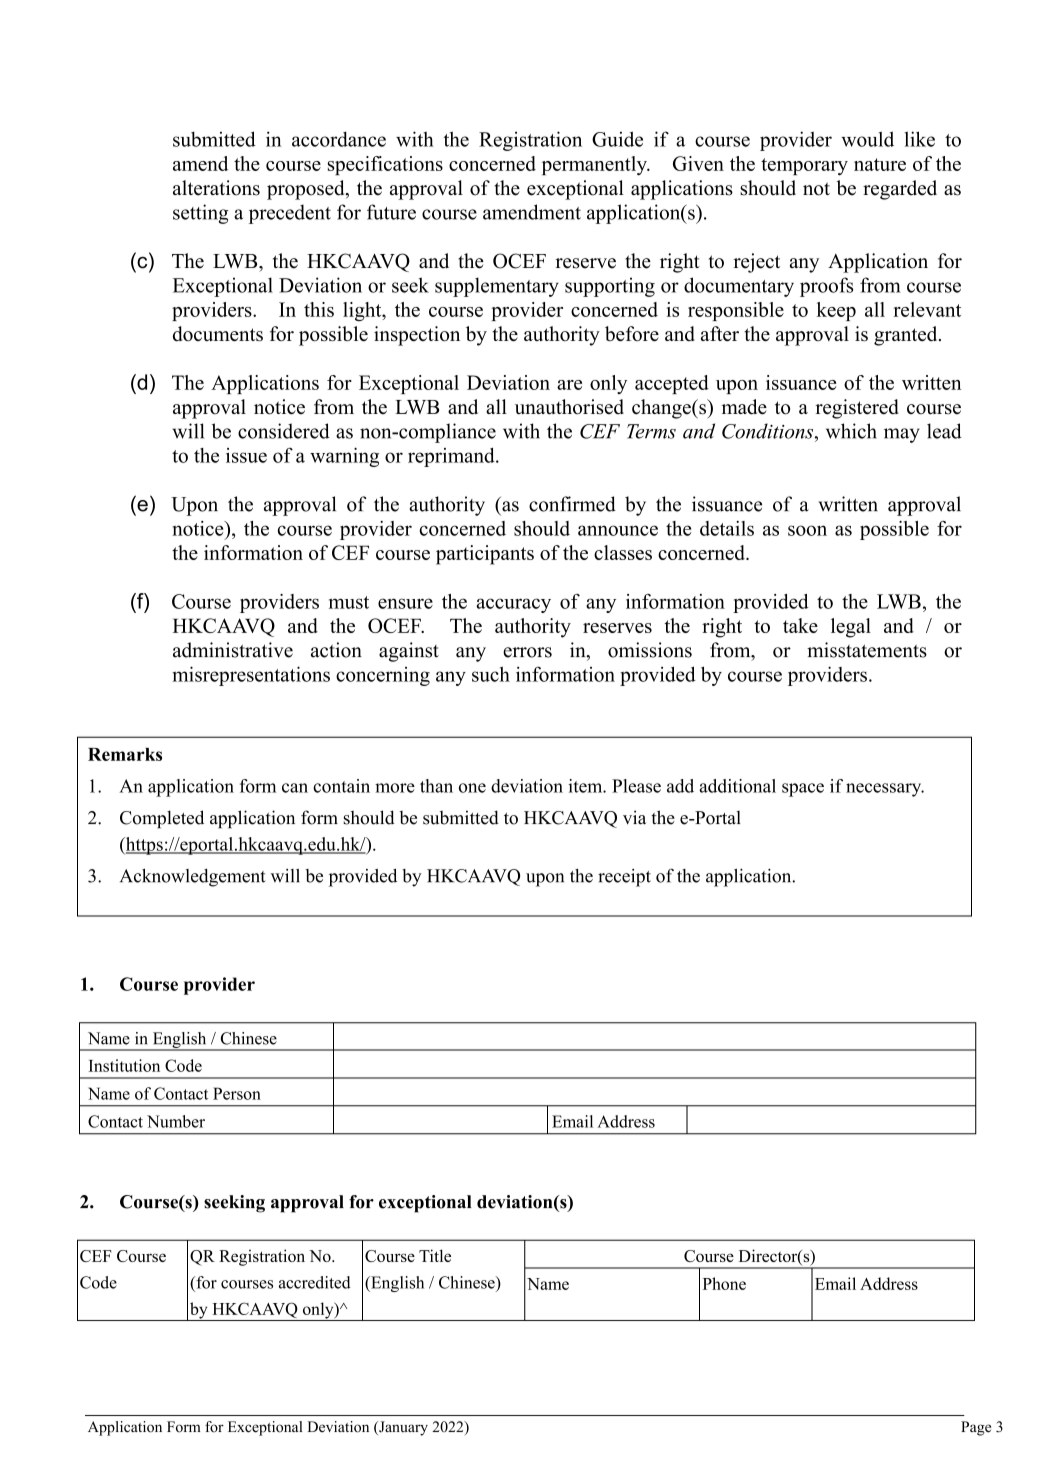  What do you see at coordinates (851, 628) in the screenshot?
I see `legal` at bounding box center [851, 628].
